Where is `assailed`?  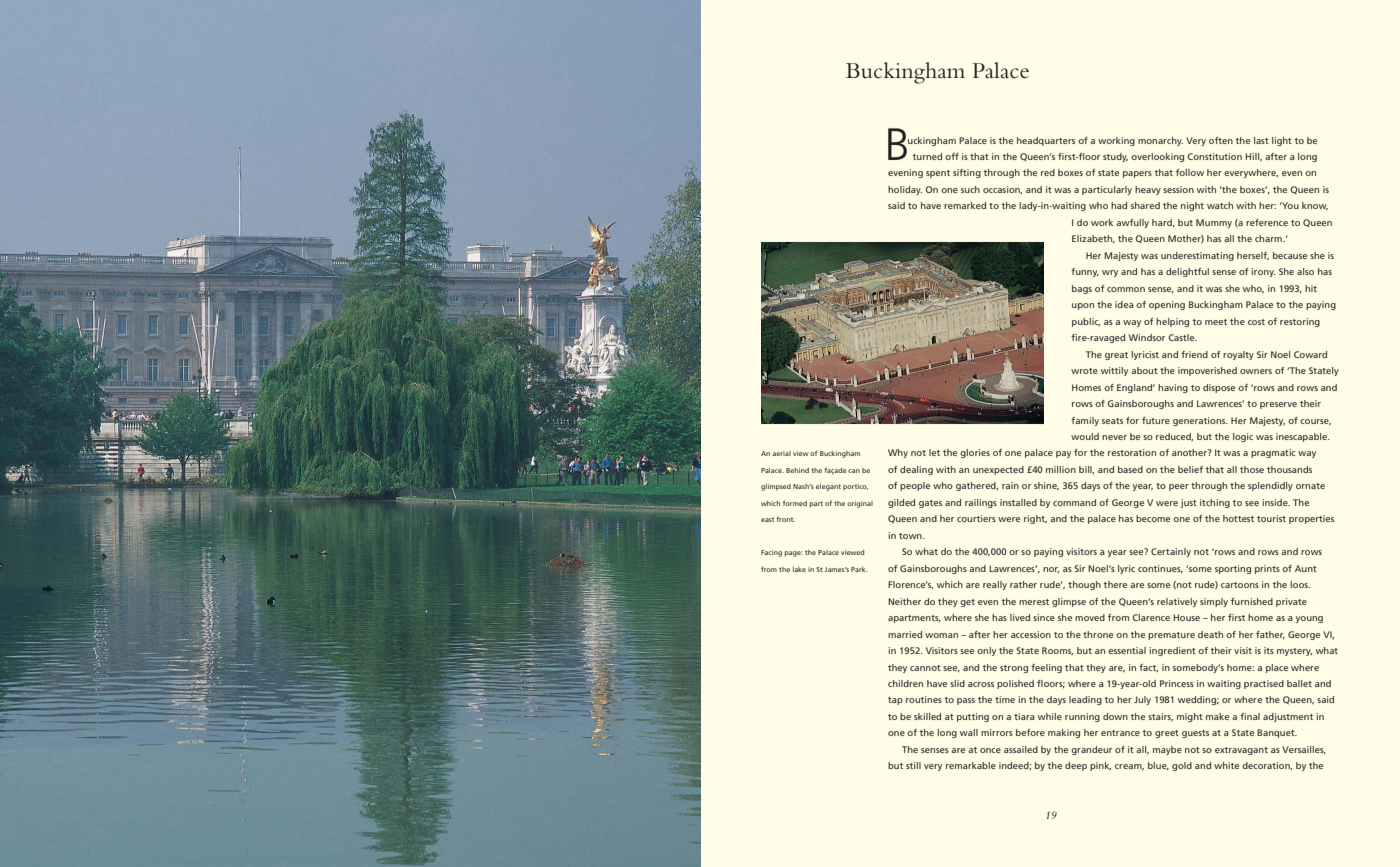
assailed is located at coordinates (1021, 749).
